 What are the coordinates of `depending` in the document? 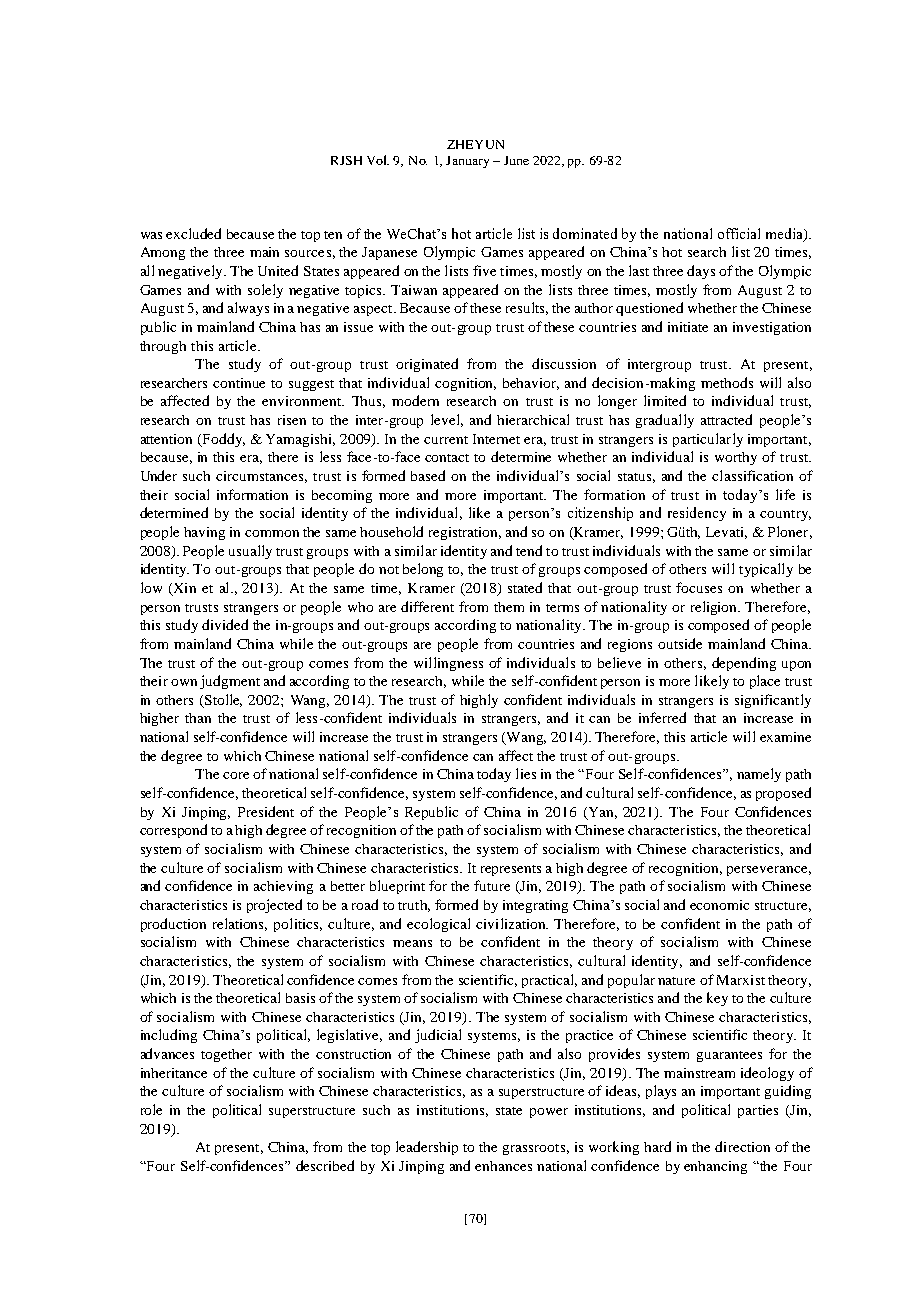 It's located at (744, 664).
